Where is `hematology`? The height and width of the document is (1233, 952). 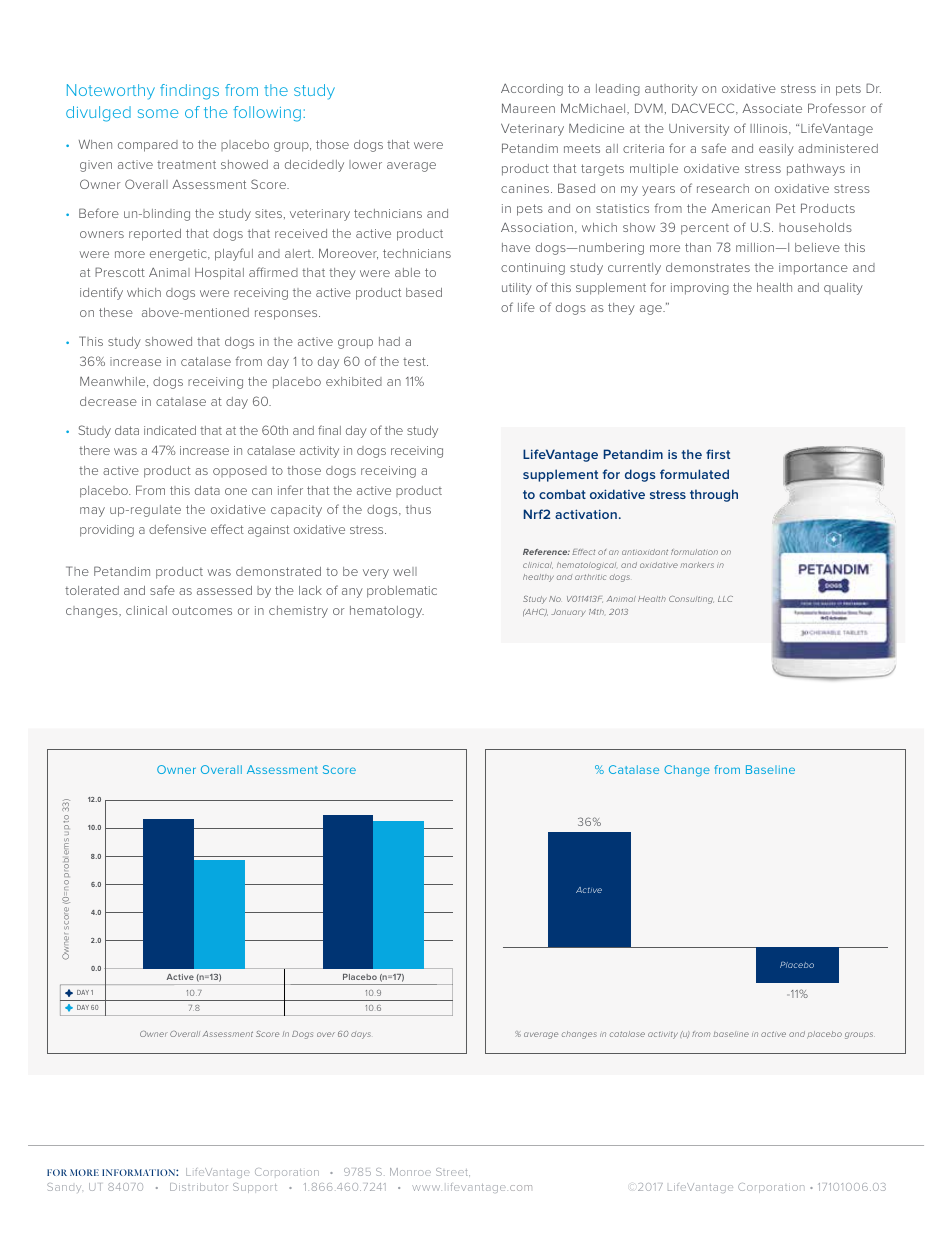
hematology is located at coordinates (387, 612).
